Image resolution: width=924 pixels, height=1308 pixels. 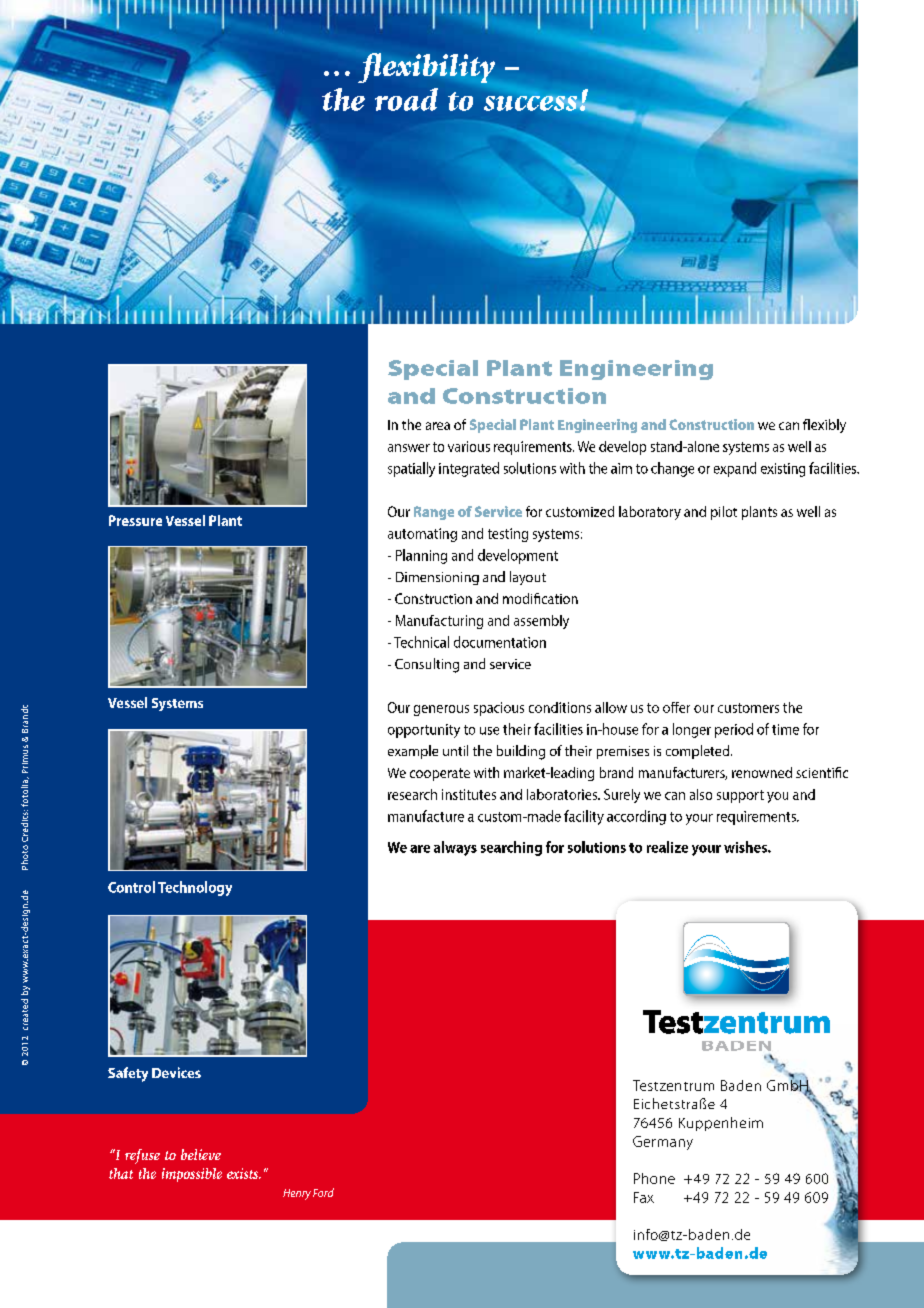 I want to click on Pressure, so click(x=135, y=520).
